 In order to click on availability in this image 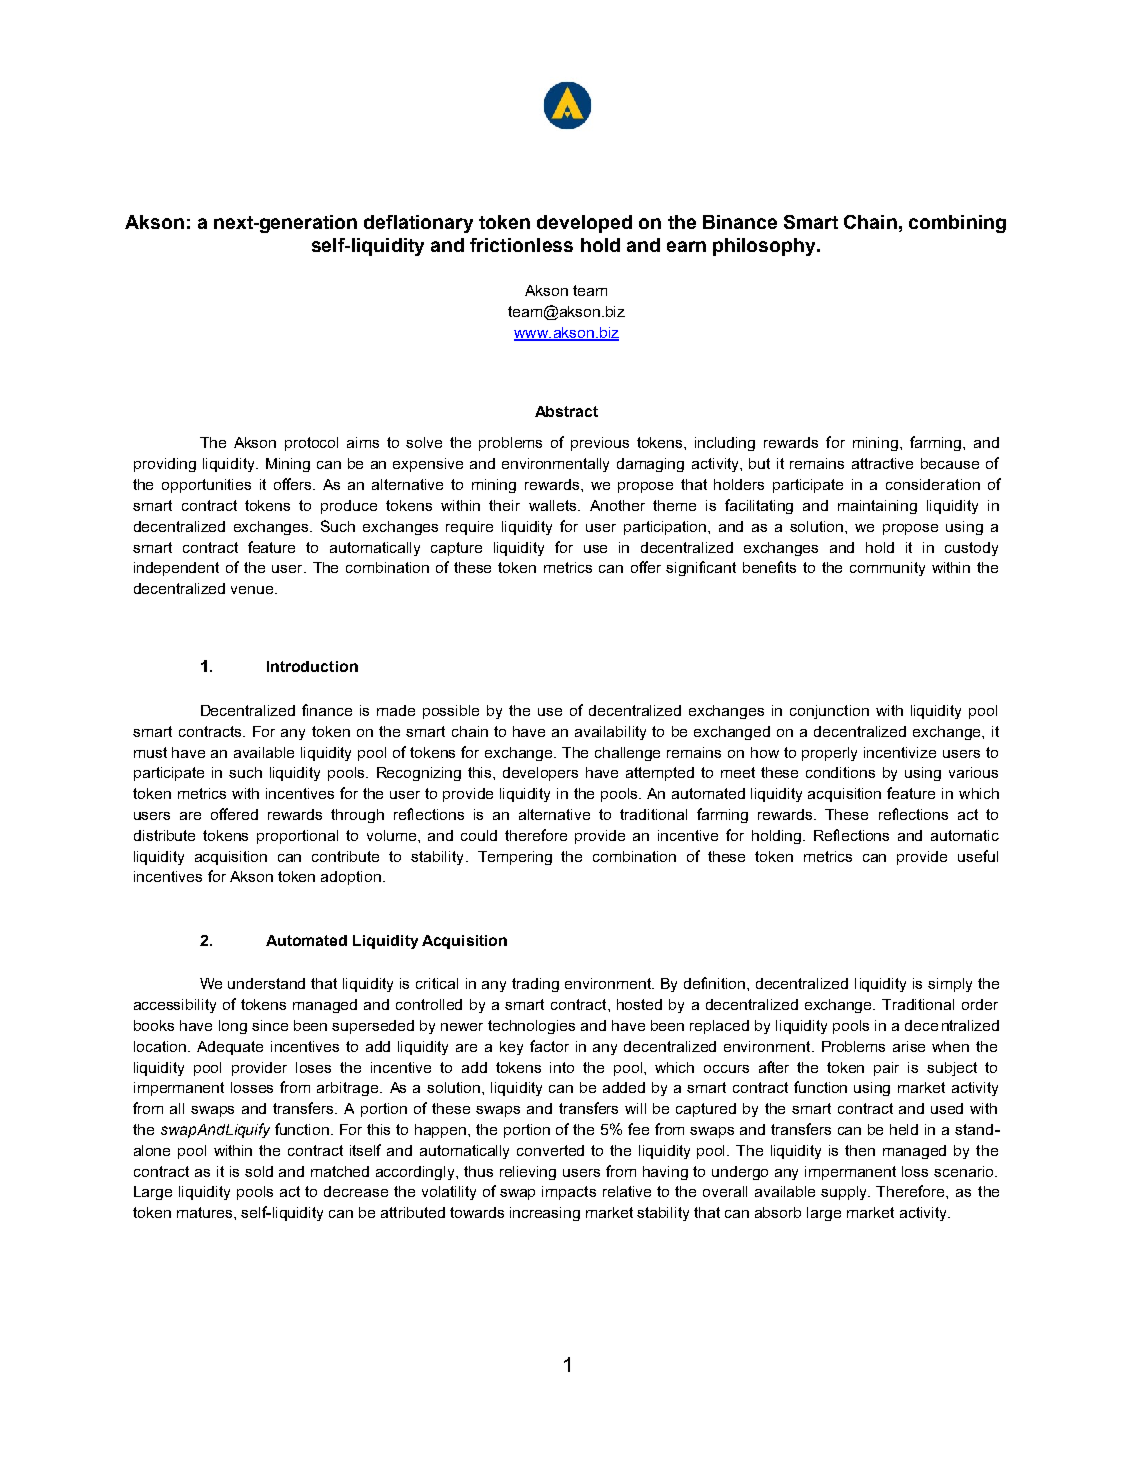, I will do `click(610, 733)`.
